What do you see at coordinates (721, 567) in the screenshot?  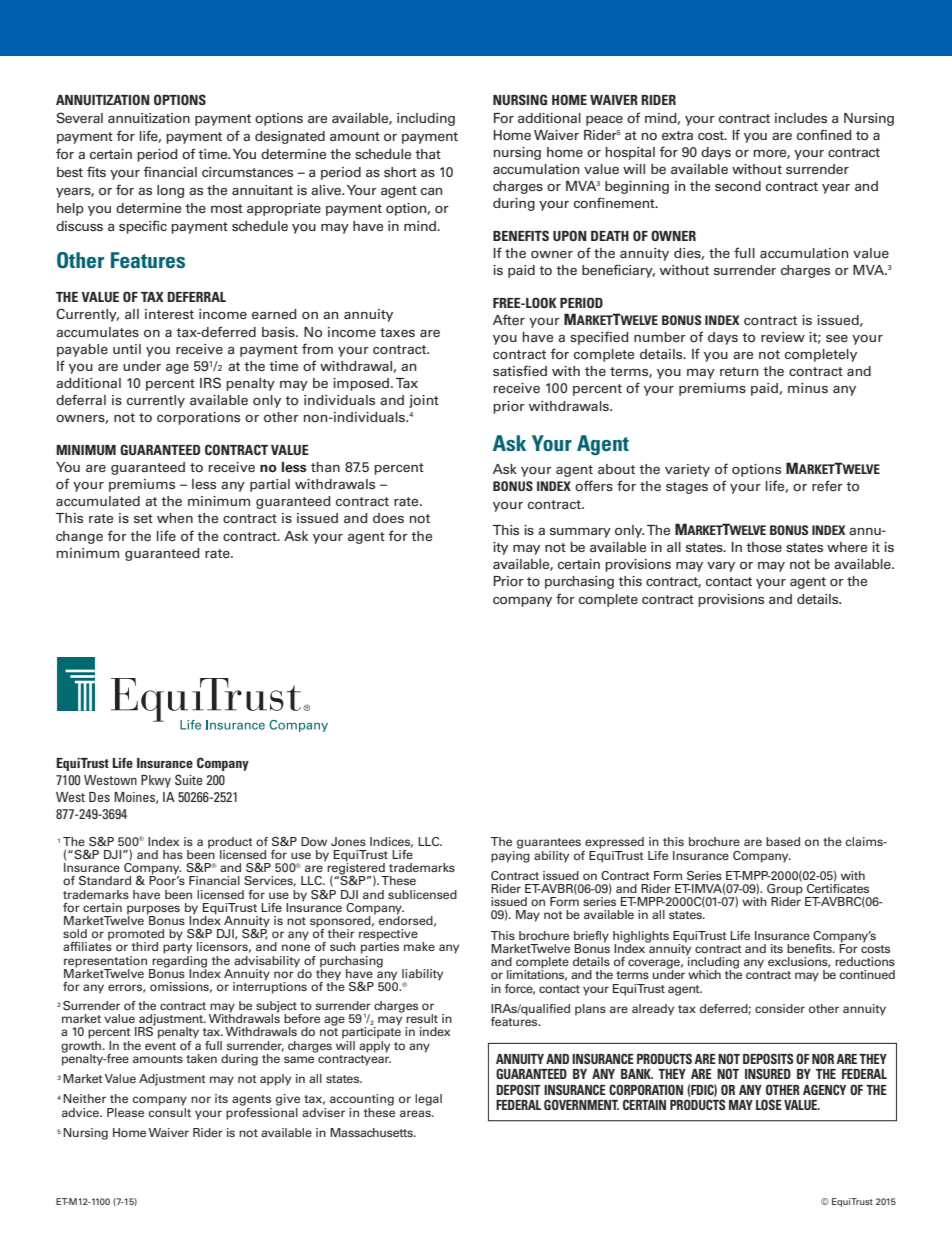 I see `vary` at bounding box center [721, 567].
